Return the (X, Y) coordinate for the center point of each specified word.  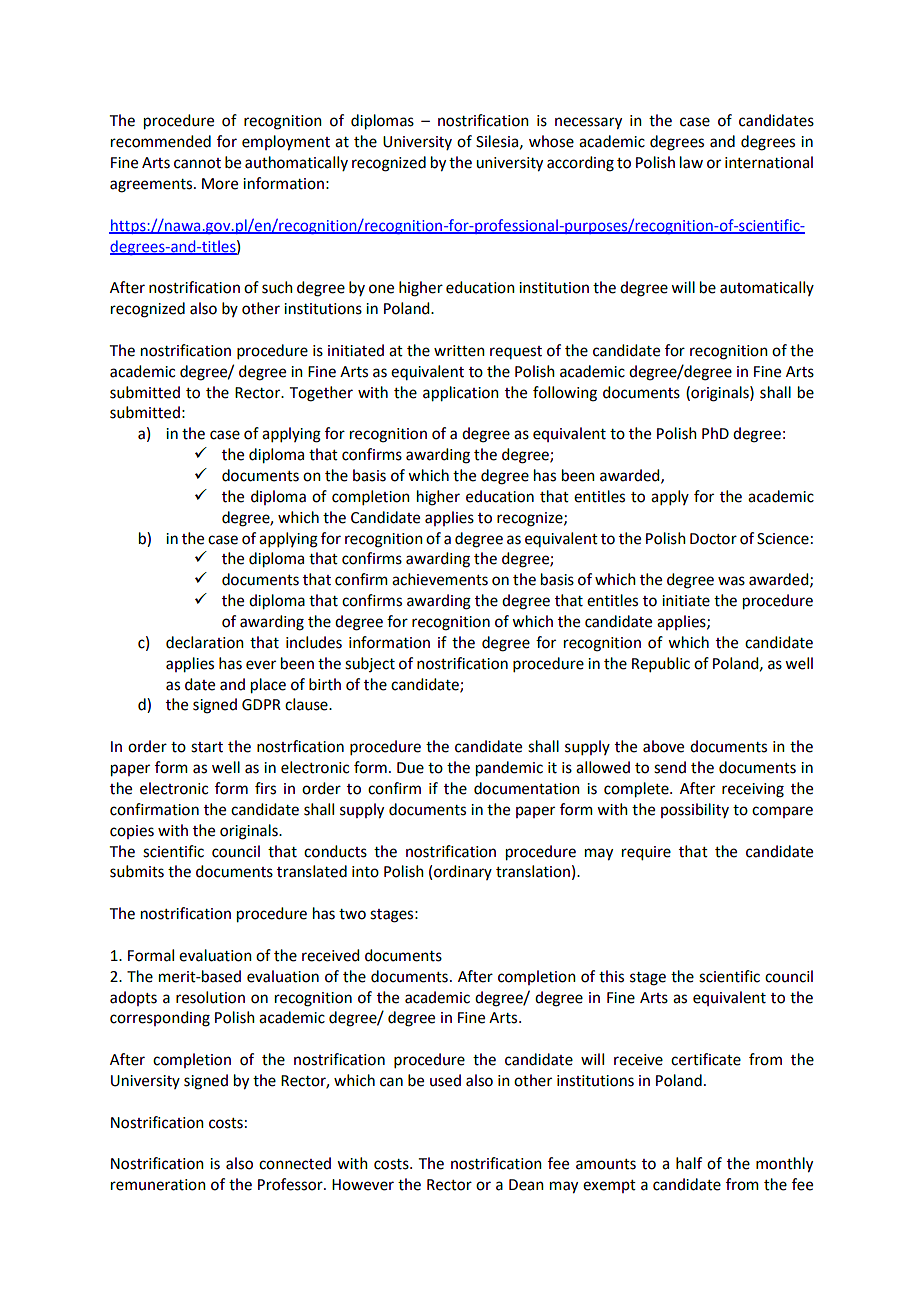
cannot (197, 163)
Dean (526, 1185)
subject (370, 664)
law (691, 162)
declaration (205, 642)
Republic (661, 664)
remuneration (158, 1185)
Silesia (497, 141)
